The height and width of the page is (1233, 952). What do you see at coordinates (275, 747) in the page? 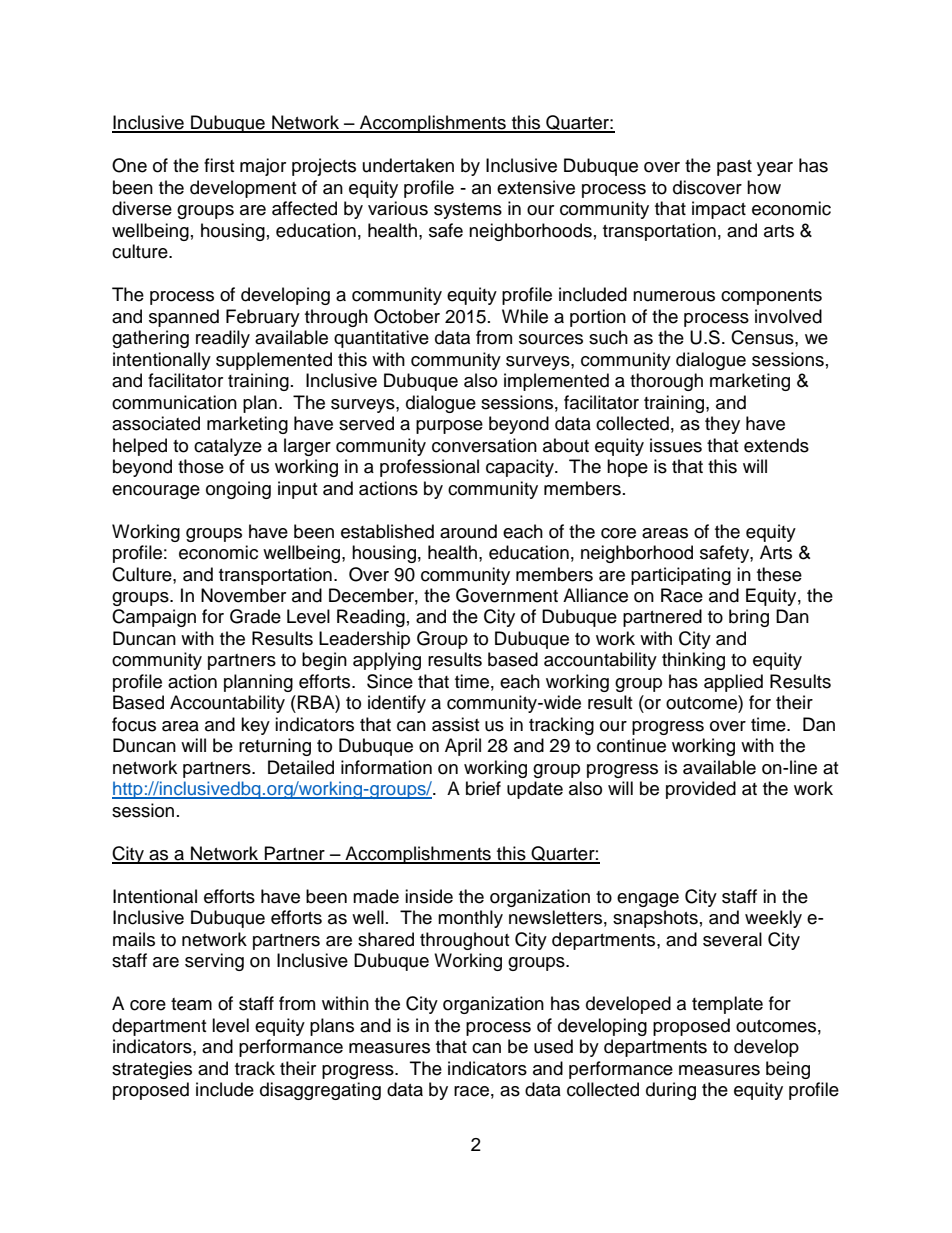
I see `returning` at bounding box center [275, 747].
